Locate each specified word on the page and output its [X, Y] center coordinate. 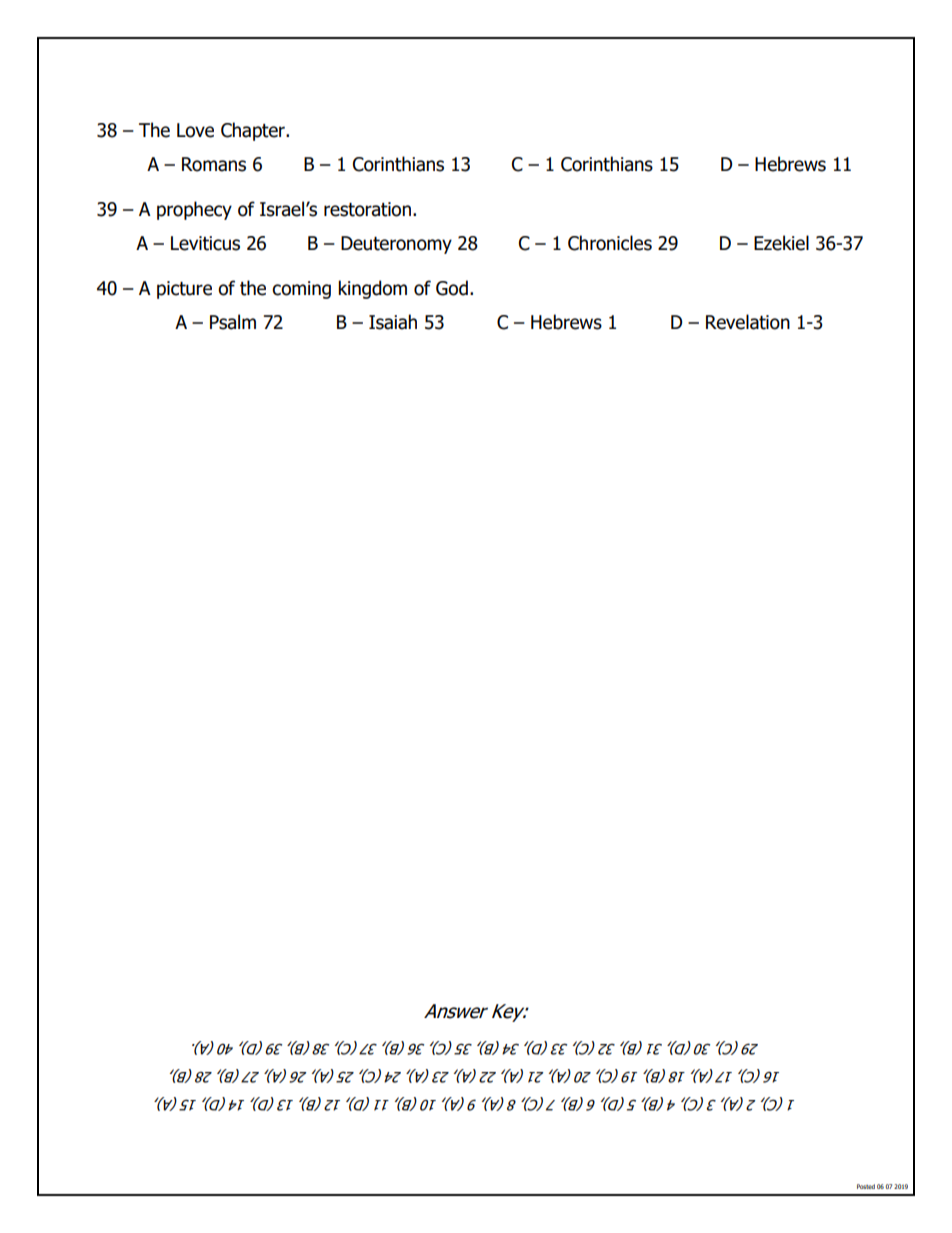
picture [184, 290]
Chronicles [610, 243]
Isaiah [393, 322]
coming [301, 290]
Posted [866, 1186]
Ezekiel [781, 243]
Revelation [748, 322]
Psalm [233, 322]
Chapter [254, 131]
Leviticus [205, 243]
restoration [367, 209]
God [452, 288]
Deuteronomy [396, 245]
